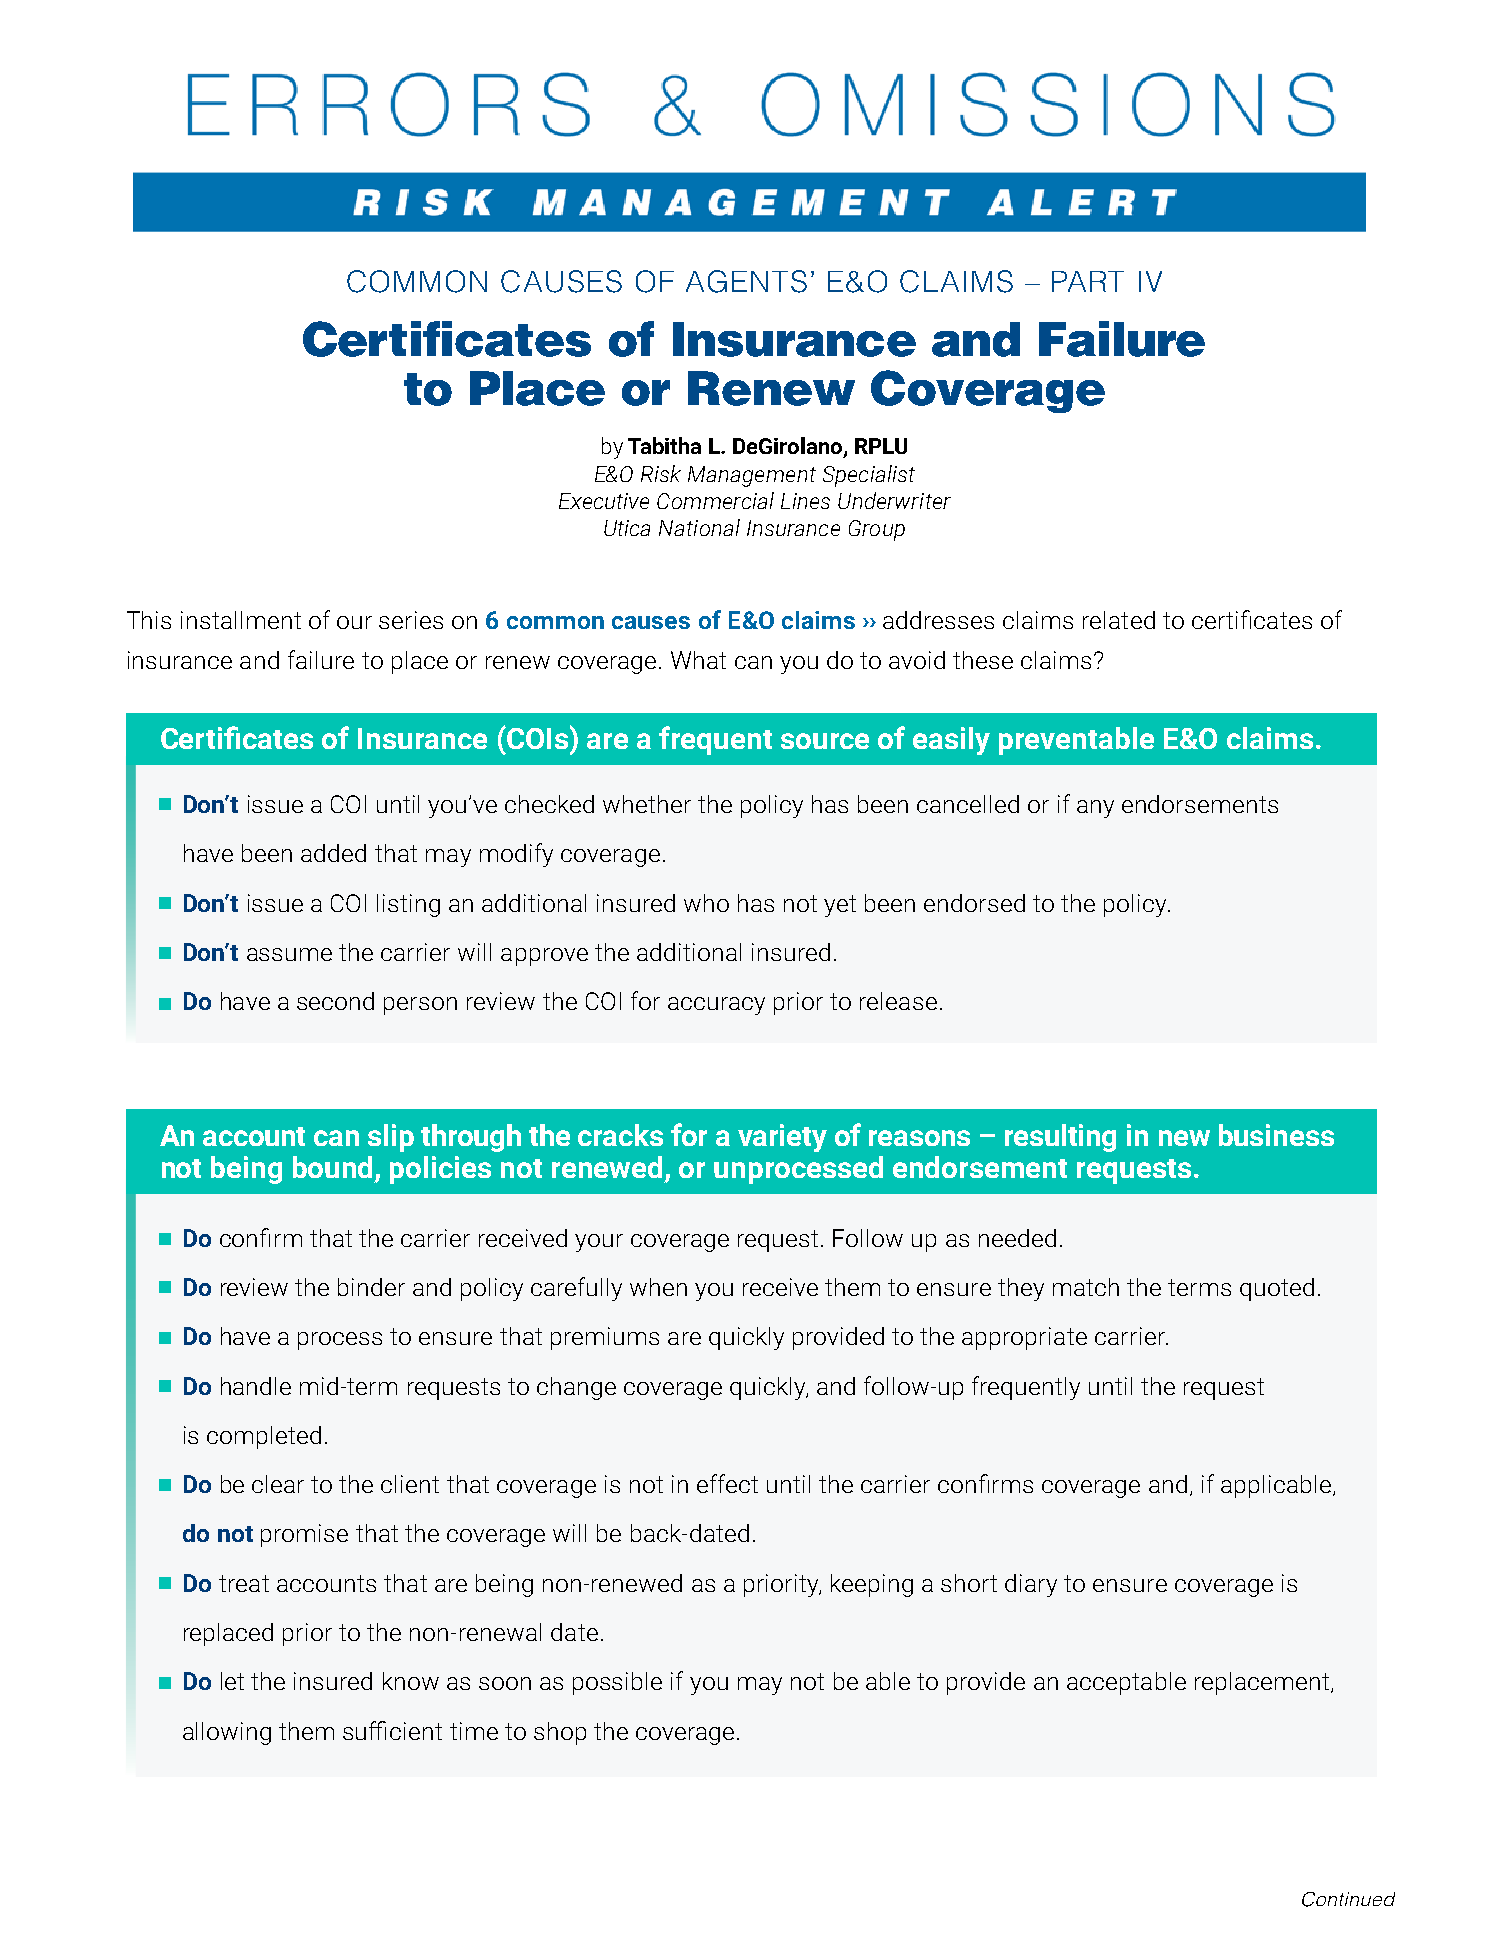 This screenshot has width=1509, height=1952. What do you see at coordinates (617, 1683) in the screenshot?
I see `possible` at bounding box center [617, 1683].
